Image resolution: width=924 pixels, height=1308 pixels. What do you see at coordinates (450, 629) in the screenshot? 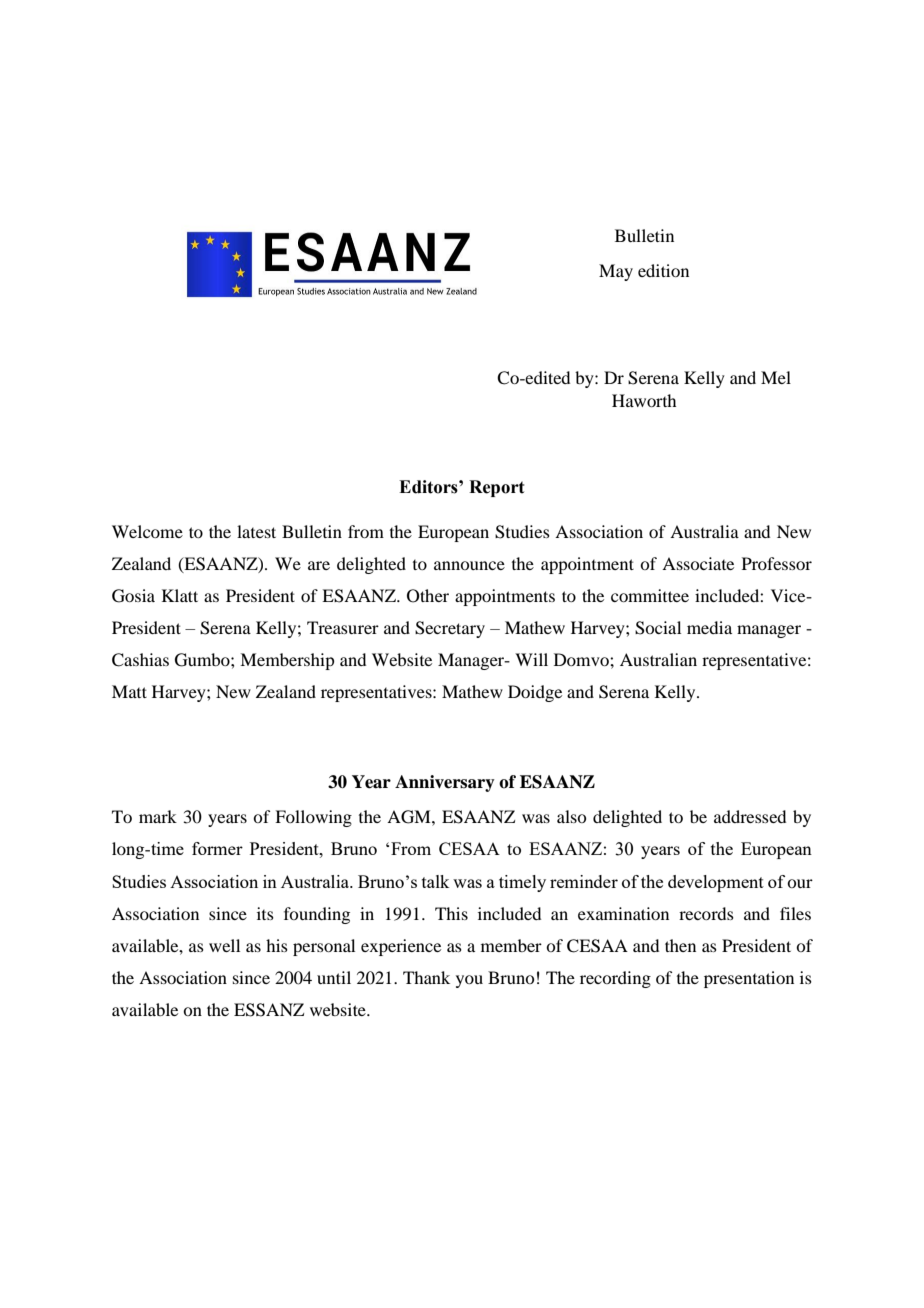
I see `Secretary` at bounding box center [450, 629].
